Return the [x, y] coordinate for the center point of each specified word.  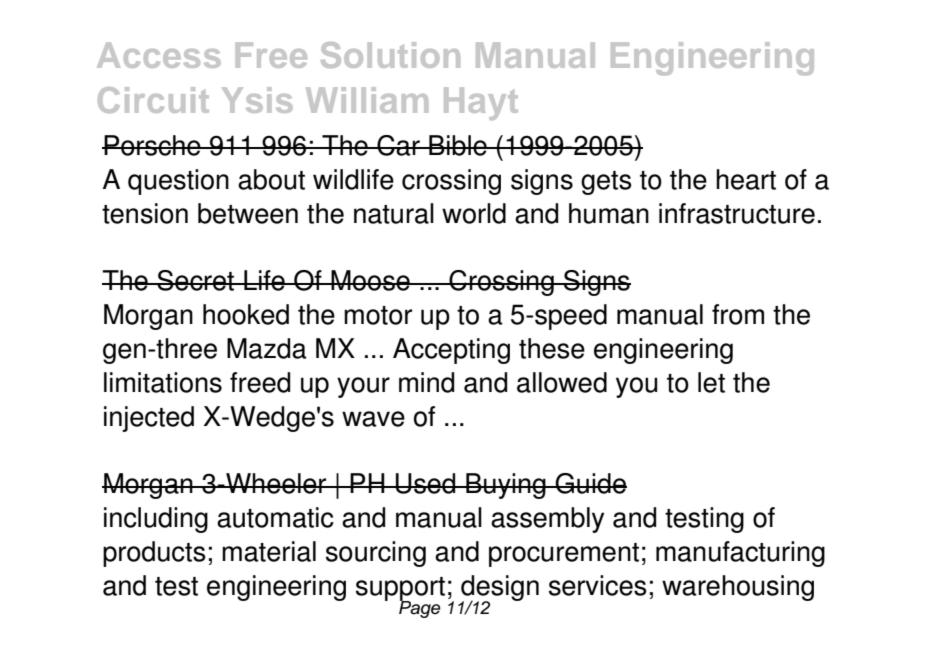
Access [159, 55]
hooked [246, 314]
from [738, 314]
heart [746, 179]
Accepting [451, 351]
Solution [390, 55]
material [269, 551]
